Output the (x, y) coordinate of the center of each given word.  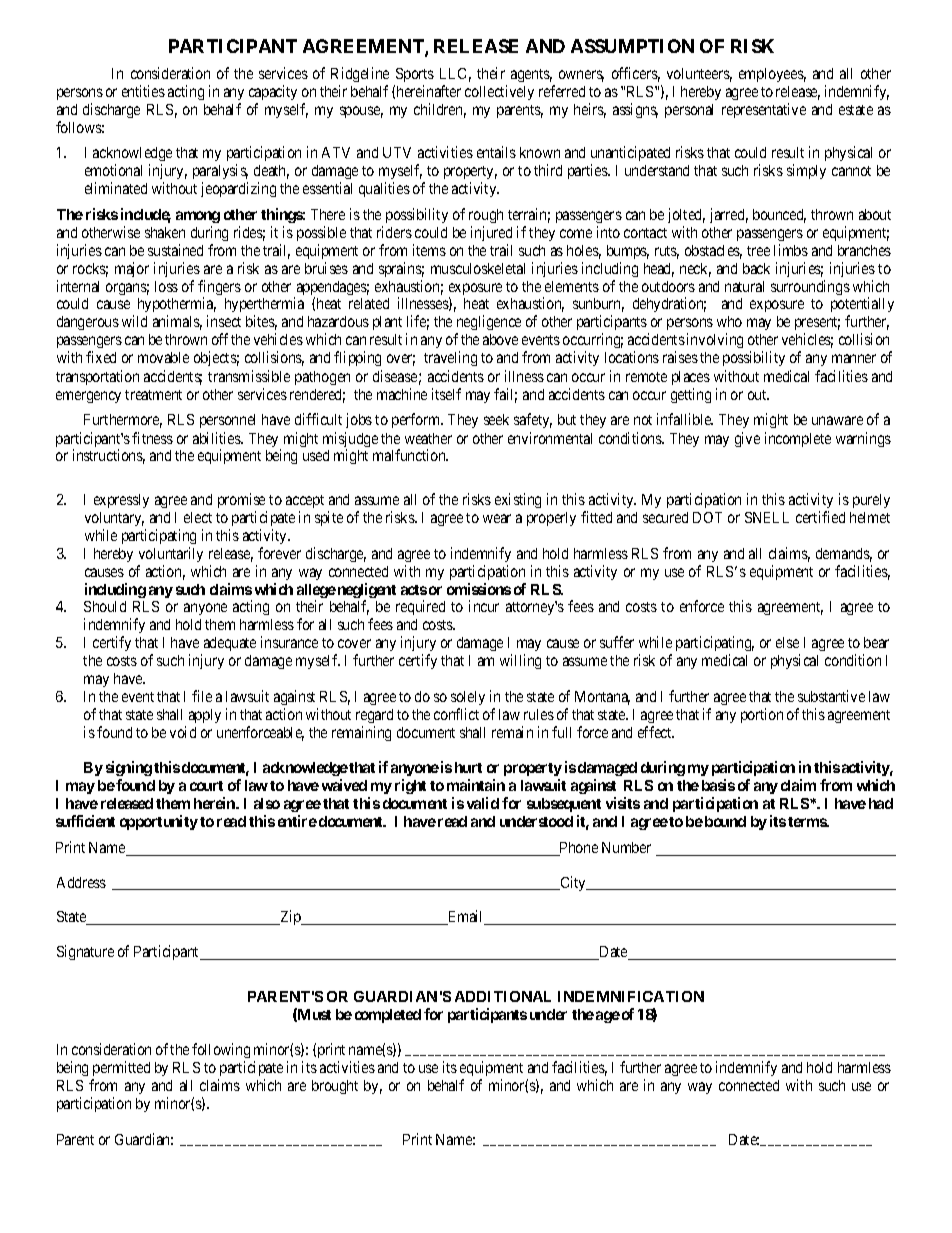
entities (143, 91)
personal (689, 111)
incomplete (798, 439)
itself (446, 394)
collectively (499, 92)
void (183, 732)
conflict (456, 714)
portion (762, 715)
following (221, 1052)
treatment (153, 395)
